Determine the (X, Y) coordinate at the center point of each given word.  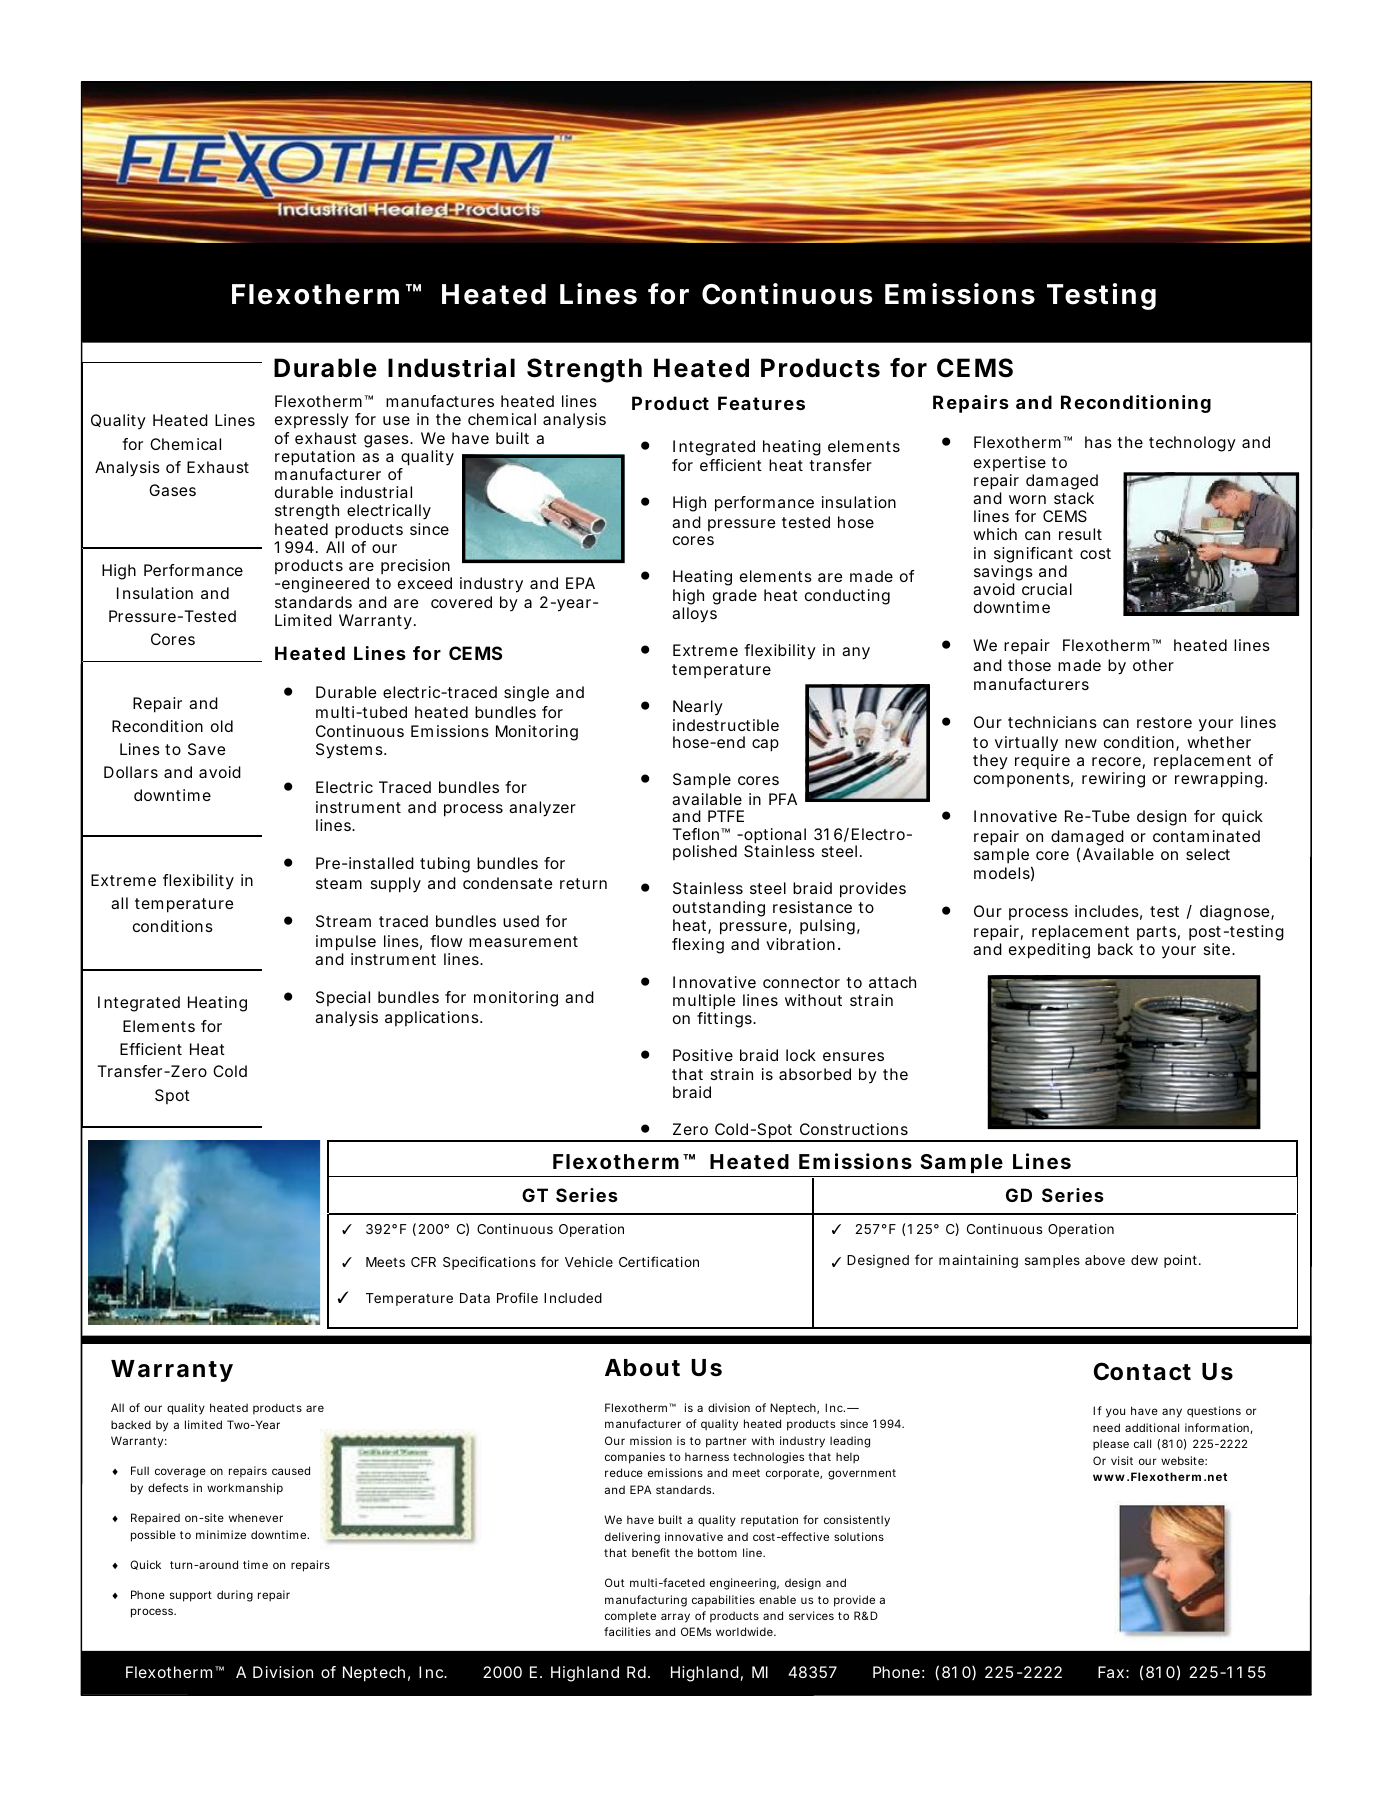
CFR (423, 1262)
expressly (312, 421)
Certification (659, 1261)
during (235, 1596)
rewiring (1113, 780)
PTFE (726, 816)
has (1098, 442)
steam (339, 883)
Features (761, 403)
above (1105, 1260)
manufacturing (646, 1601)
